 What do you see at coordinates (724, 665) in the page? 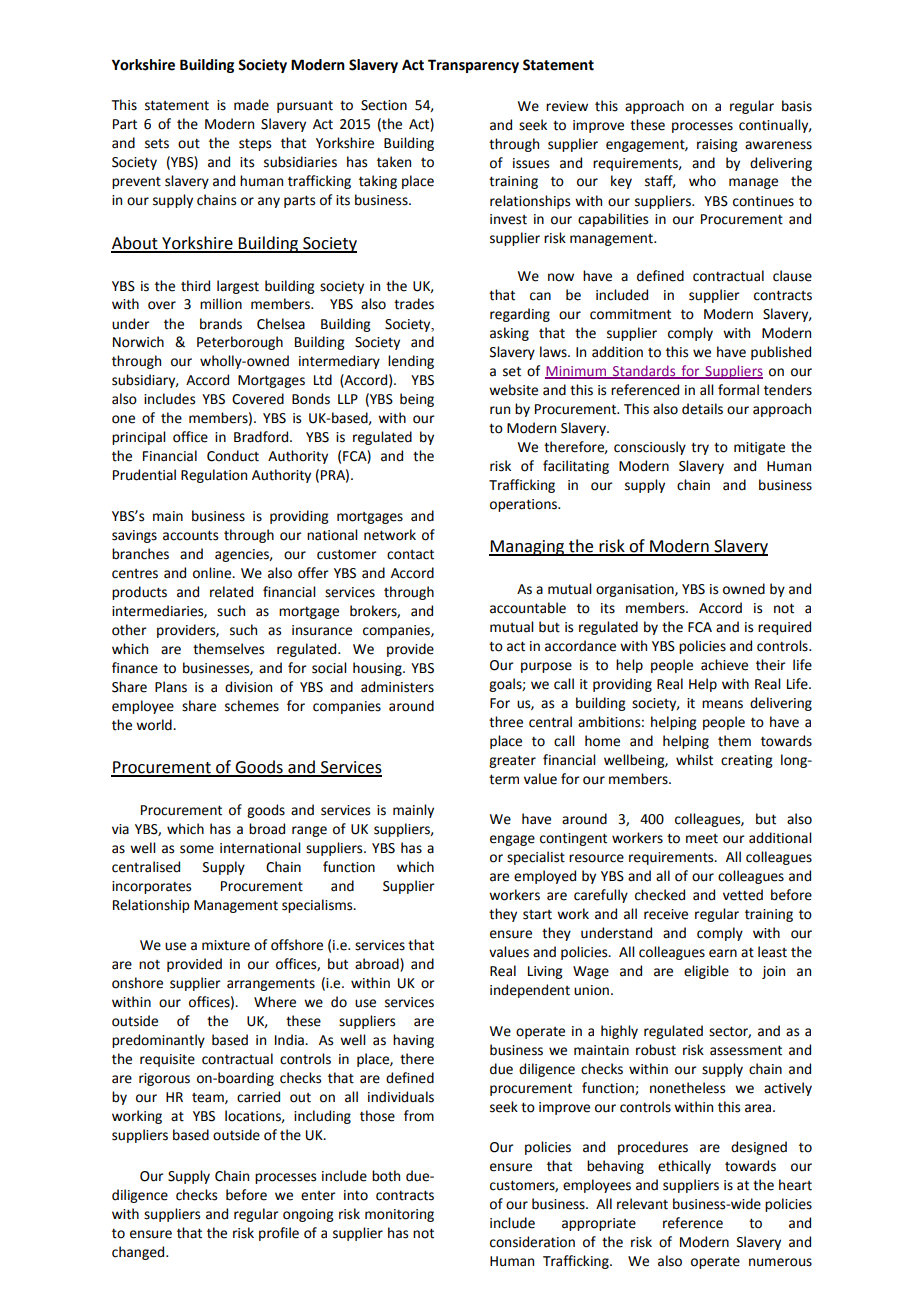
I see `achieve` at bounding box center [724, 665].
